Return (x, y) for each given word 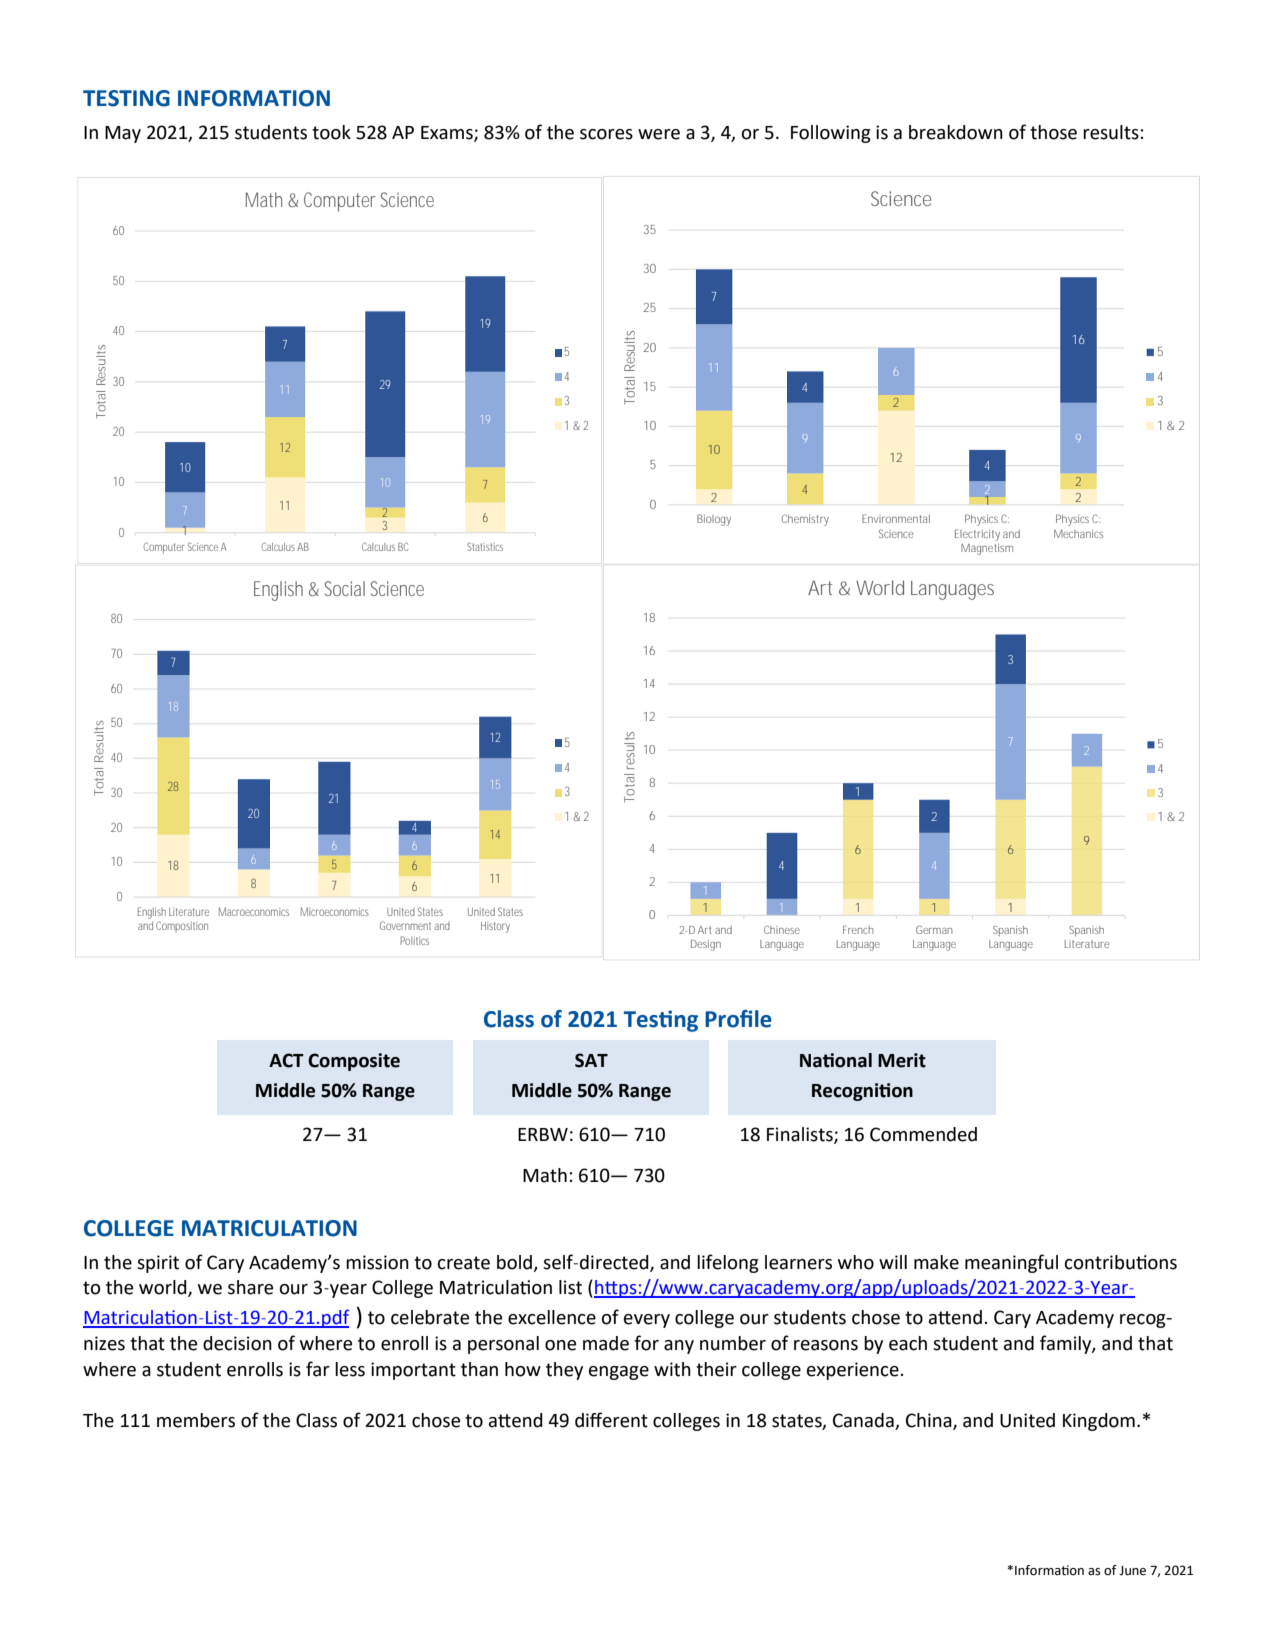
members (196, 1420)
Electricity (977, 535)
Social (345, 588)
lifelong (728, 1263)
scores (606, 134)
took (331, 132)
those (1053, 132)
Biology (714, 520)
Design (706, 945)
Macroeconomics (254, 911)
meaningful (1011, 1263)
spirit (158, 1264)
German (934, 929)
